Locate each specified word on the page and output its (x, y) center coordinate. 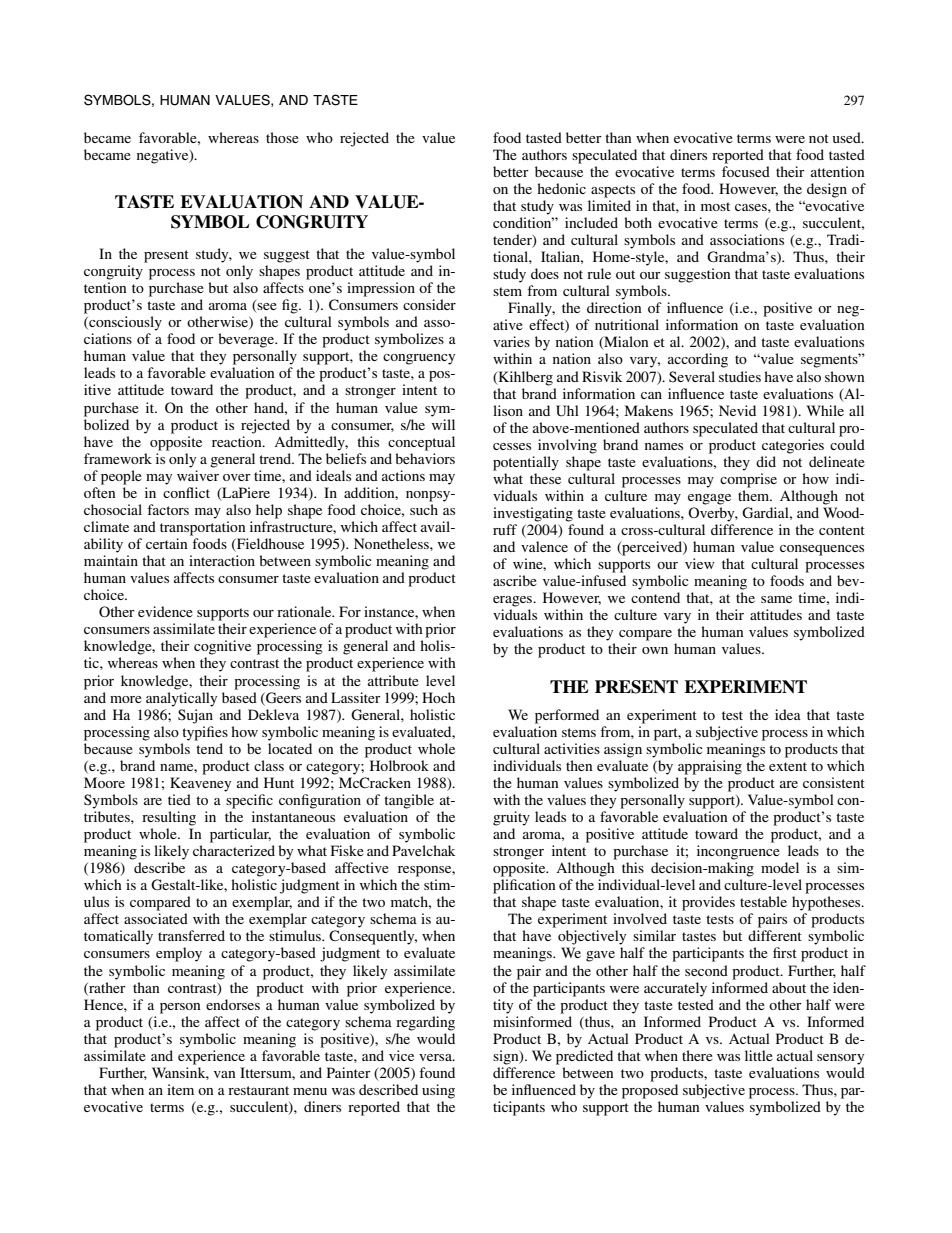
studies (740, 376)
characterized (234, 850)
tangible (409, 801)
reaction (238, 441)
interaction (222, 560)
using (438, 1091)
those (282, 137)
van (225, 1074)
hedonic (561, 188)
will (443, 424)
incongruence (738, 852)
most (715, 206)
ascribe (515, 580)
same (776, 599)
